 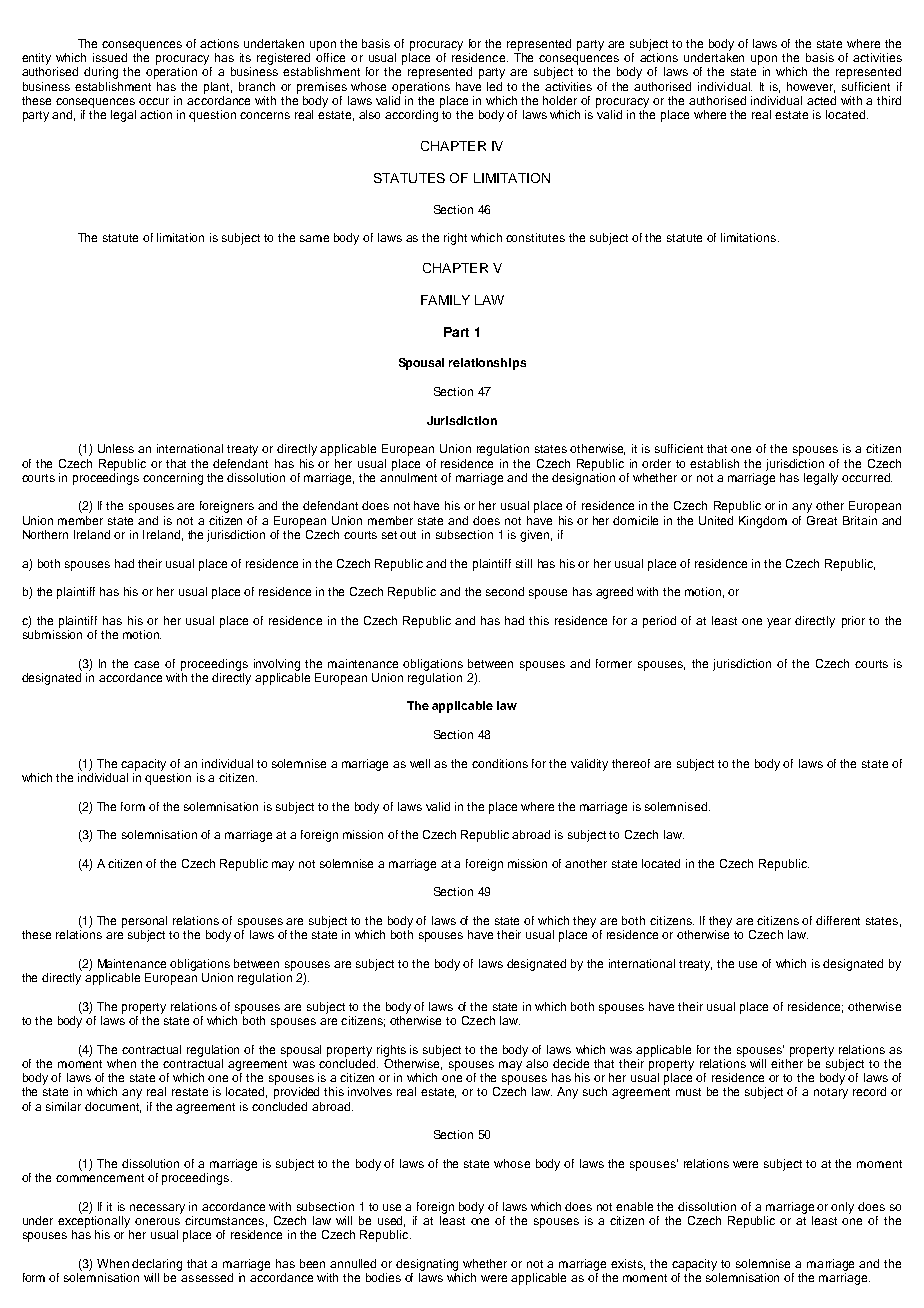 What do you see at coordinates (631, 763) in the screenshot?
I see `thereof` at bounding box center [631, 763].
